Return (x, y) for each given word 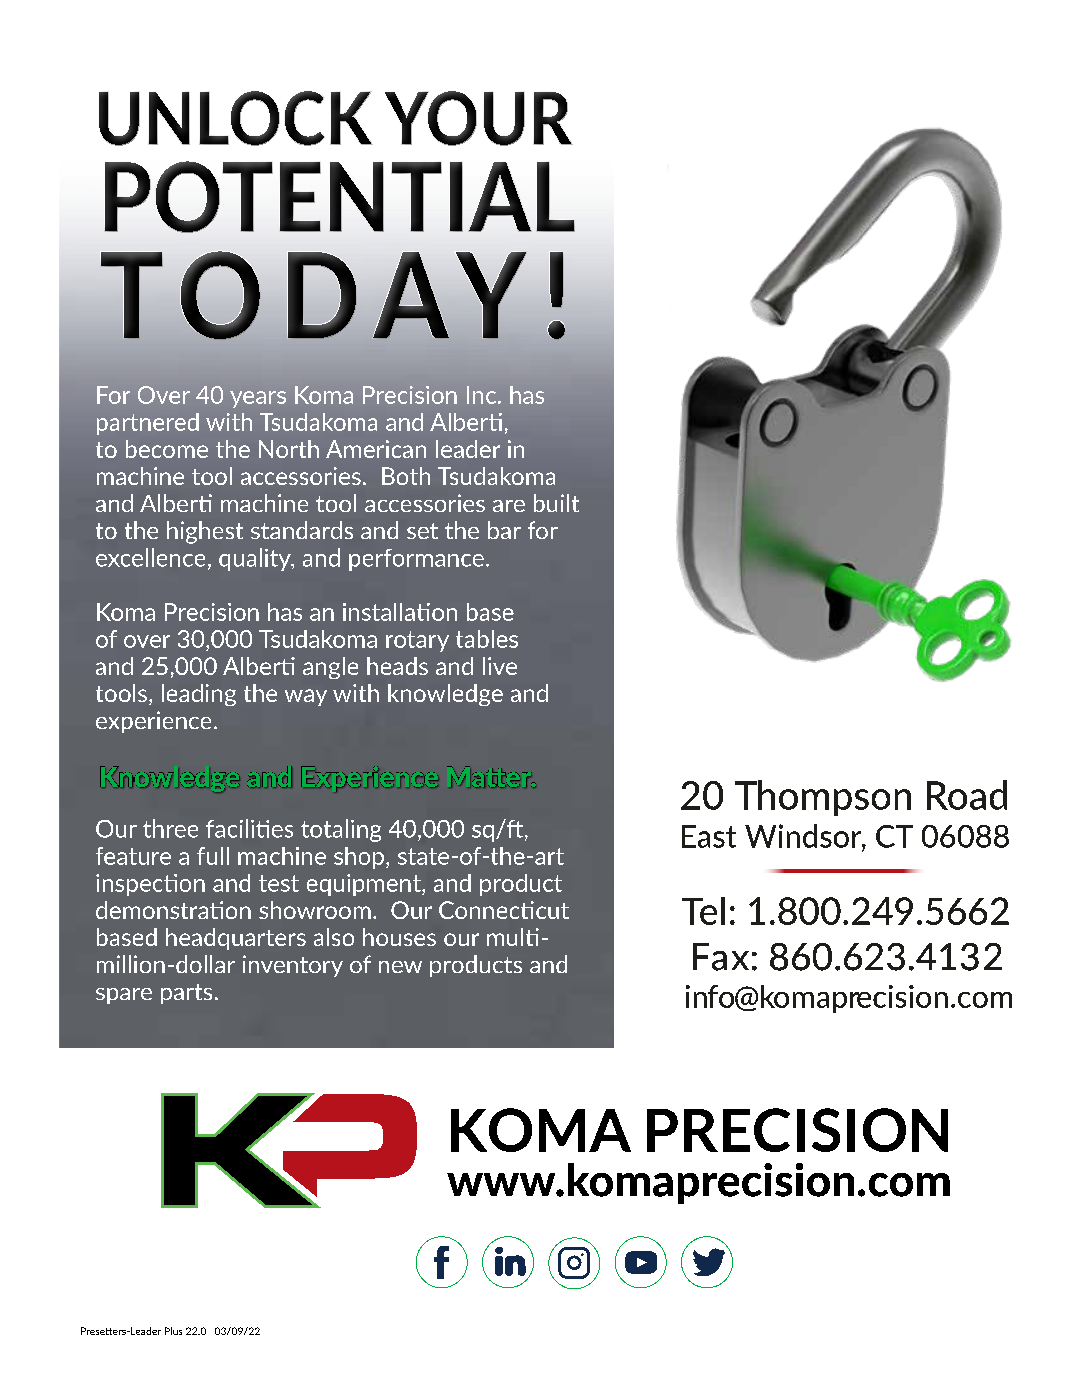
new (400, 967)
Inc (481, 395)
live (500, 666)
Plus (173, 1331)
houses (399, 937)
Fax (721, 957)
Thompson (823, 798)
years (258, 399)
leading (199, 695)
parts (186, 994)
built (556, 503)
